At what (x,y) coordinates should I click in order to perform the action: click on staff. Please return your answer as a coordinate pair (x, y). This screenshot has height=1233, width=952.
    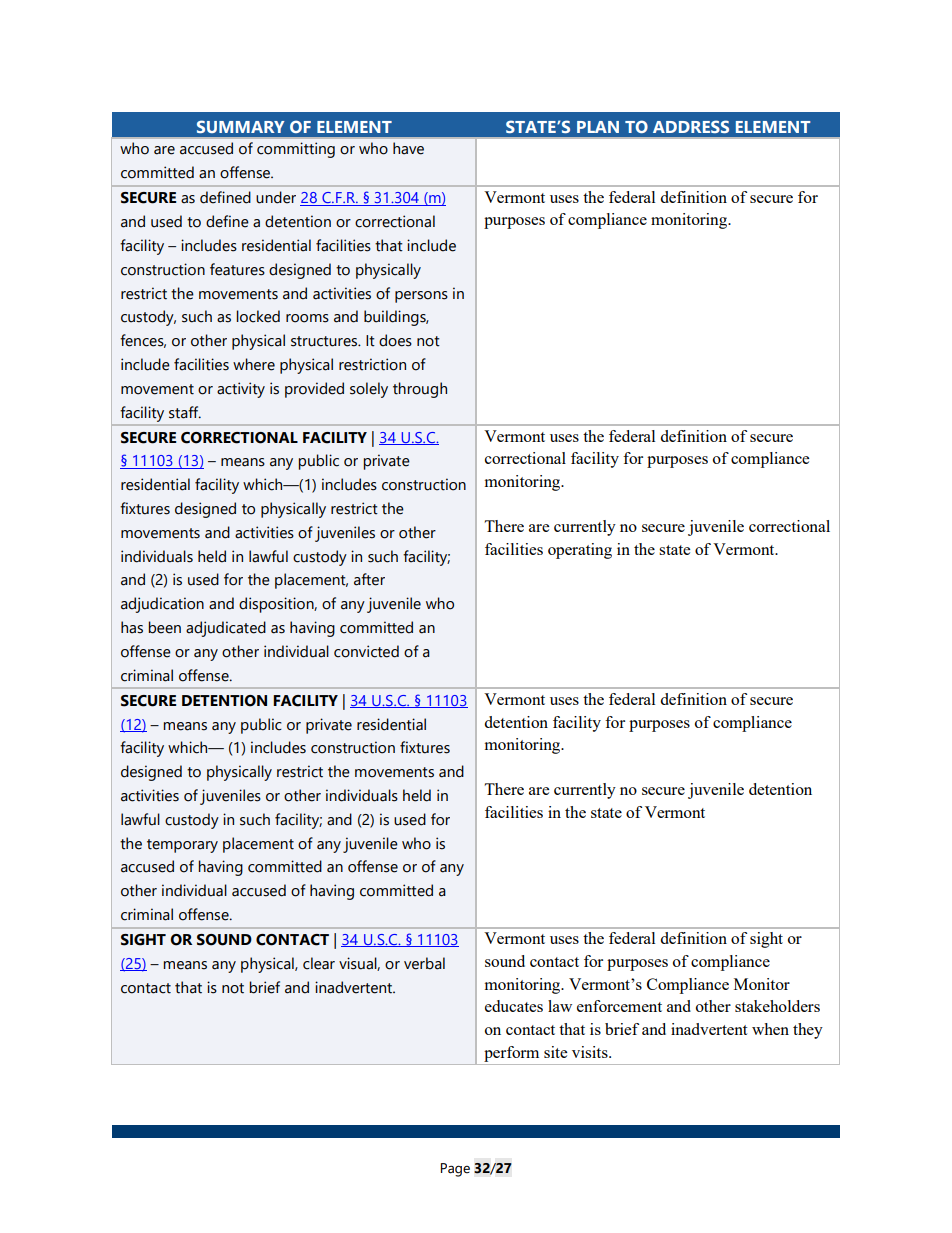
    Looking at the image, I should click on (185, 412).
